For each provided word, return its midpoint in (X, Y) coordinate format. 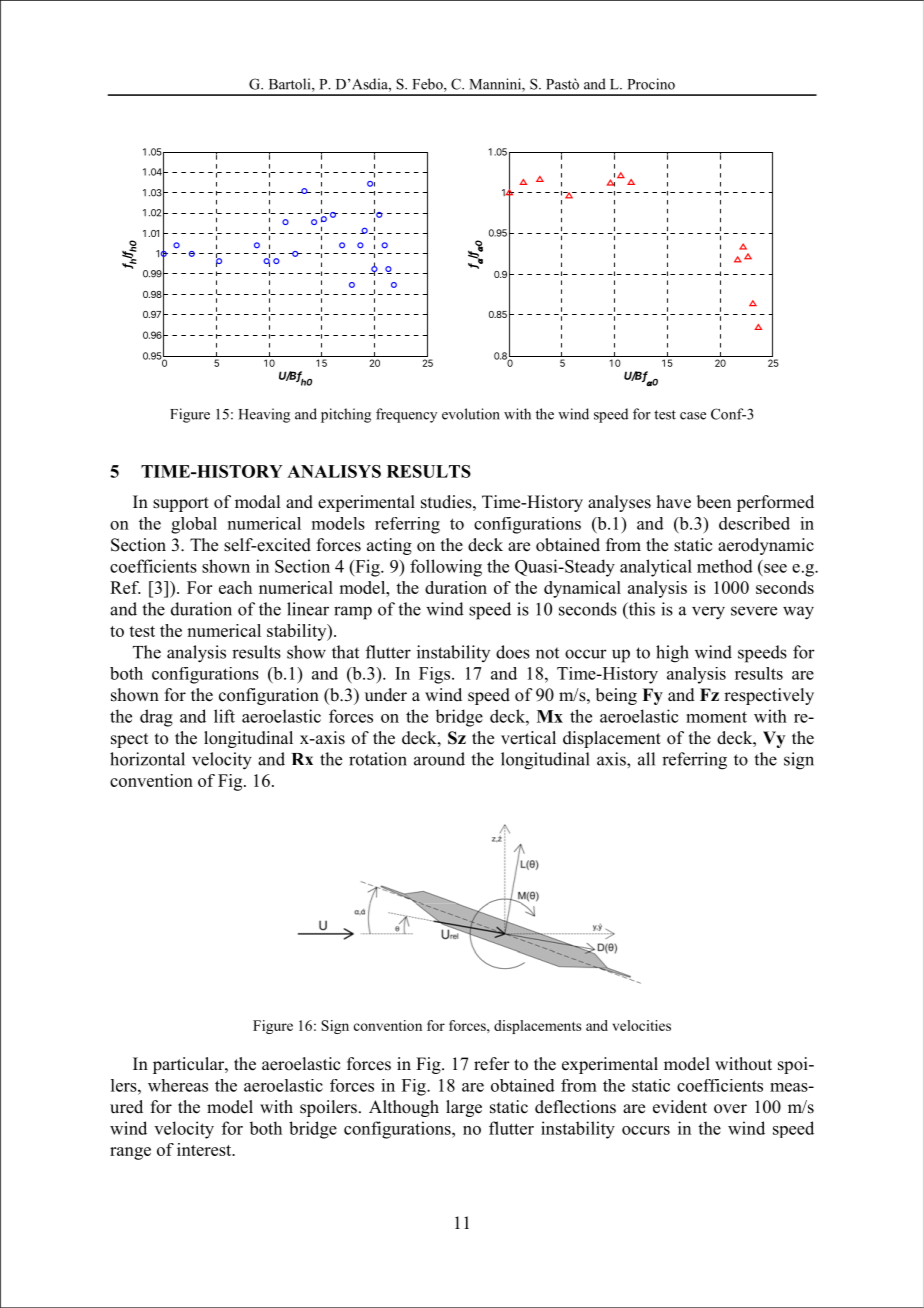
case (693, 416)
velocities (642, 1025)
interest (205, 1149)
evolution (471, 414)
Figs (434, 675)
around (439, 759)
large (464, 1108)
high (672, 654)
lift (224, 716)
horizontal (147, 759)
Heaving (264, 415)
